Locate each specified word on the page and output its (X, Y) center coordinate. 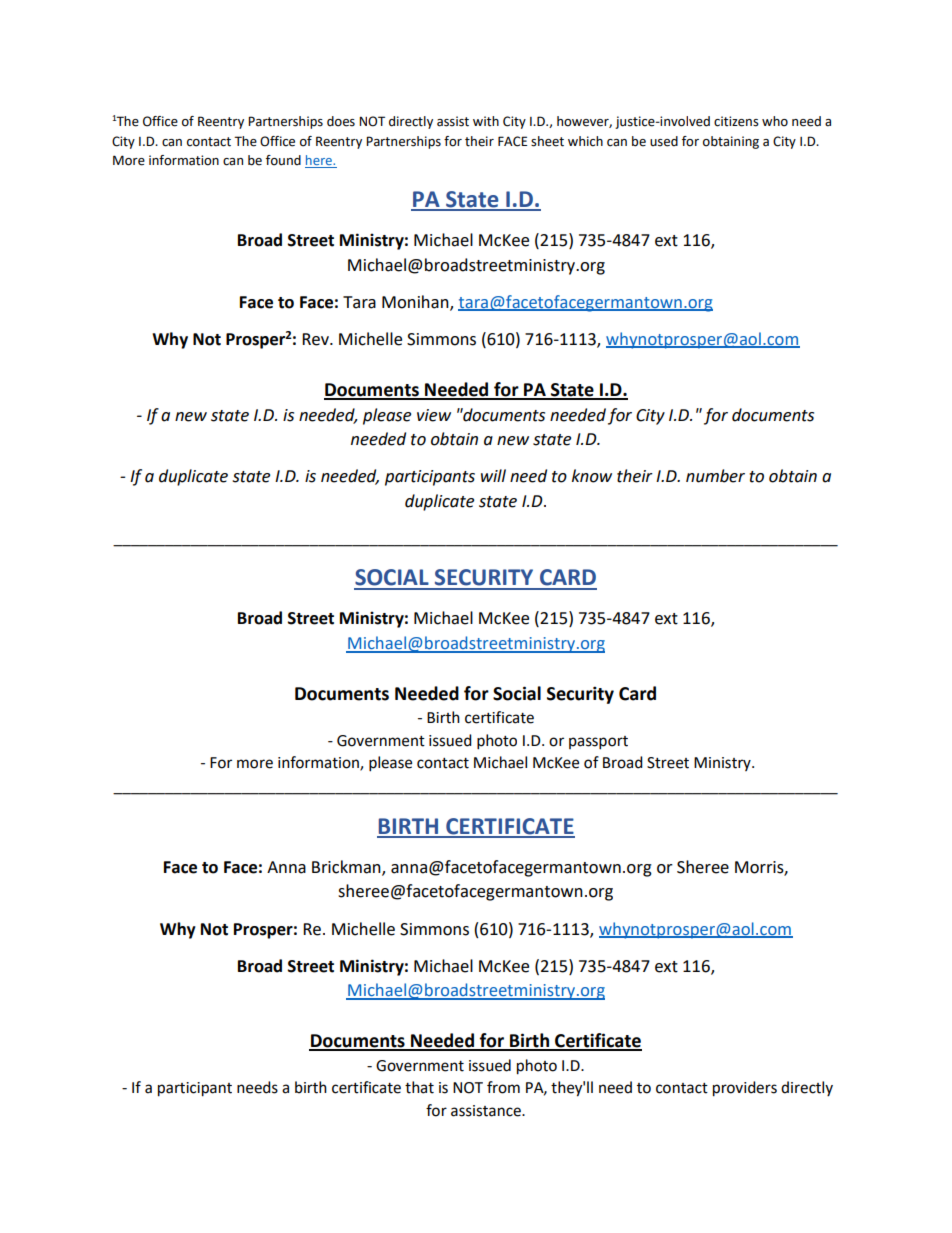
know (592, 476)
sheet (547, 141)
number (715, 476)
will (493, 475)
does (341, 121)
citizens (736, 121)
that (419, 1087)
